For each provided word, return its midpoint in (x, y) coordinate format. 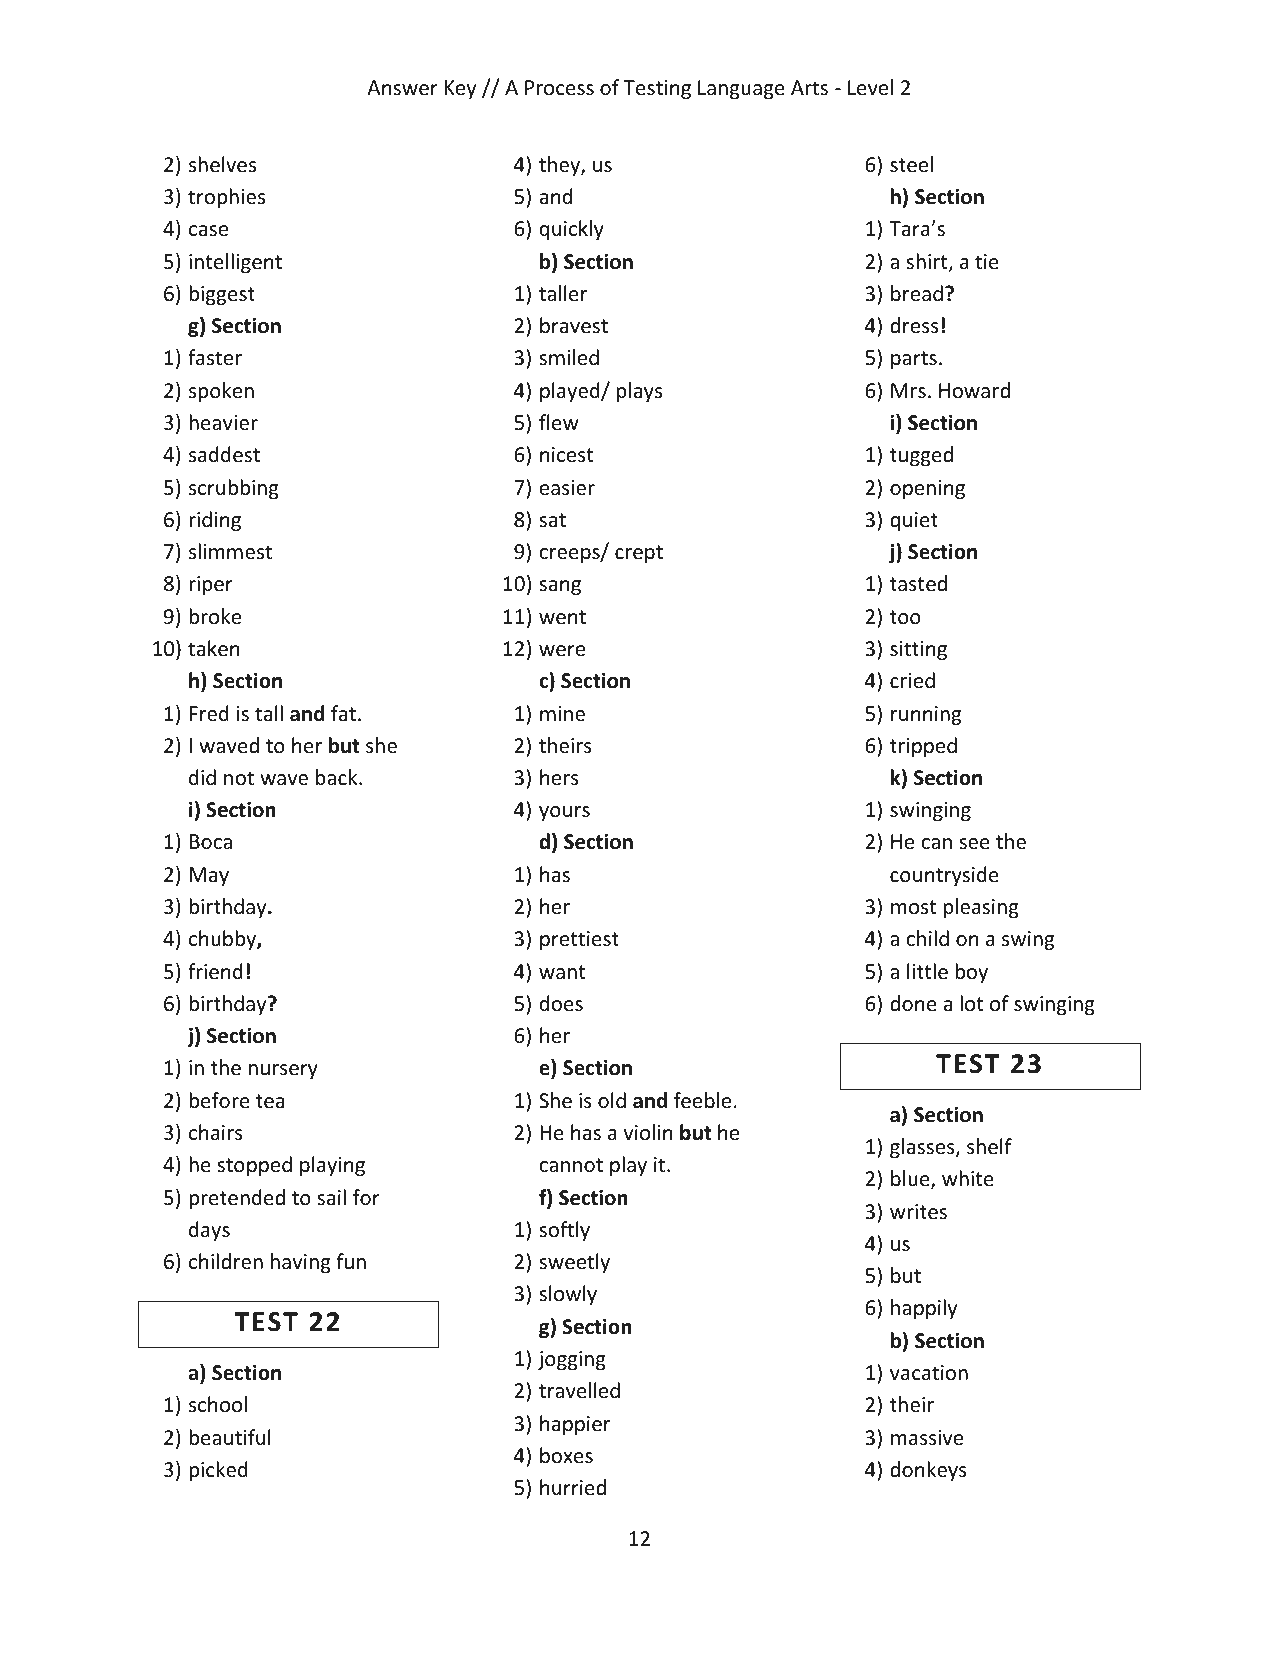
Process (559, 88)
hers (559, 777)
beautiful (230, 1437)
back (338, 777)
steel (911, 164)
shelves (222, 164)
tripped (923, 747)
